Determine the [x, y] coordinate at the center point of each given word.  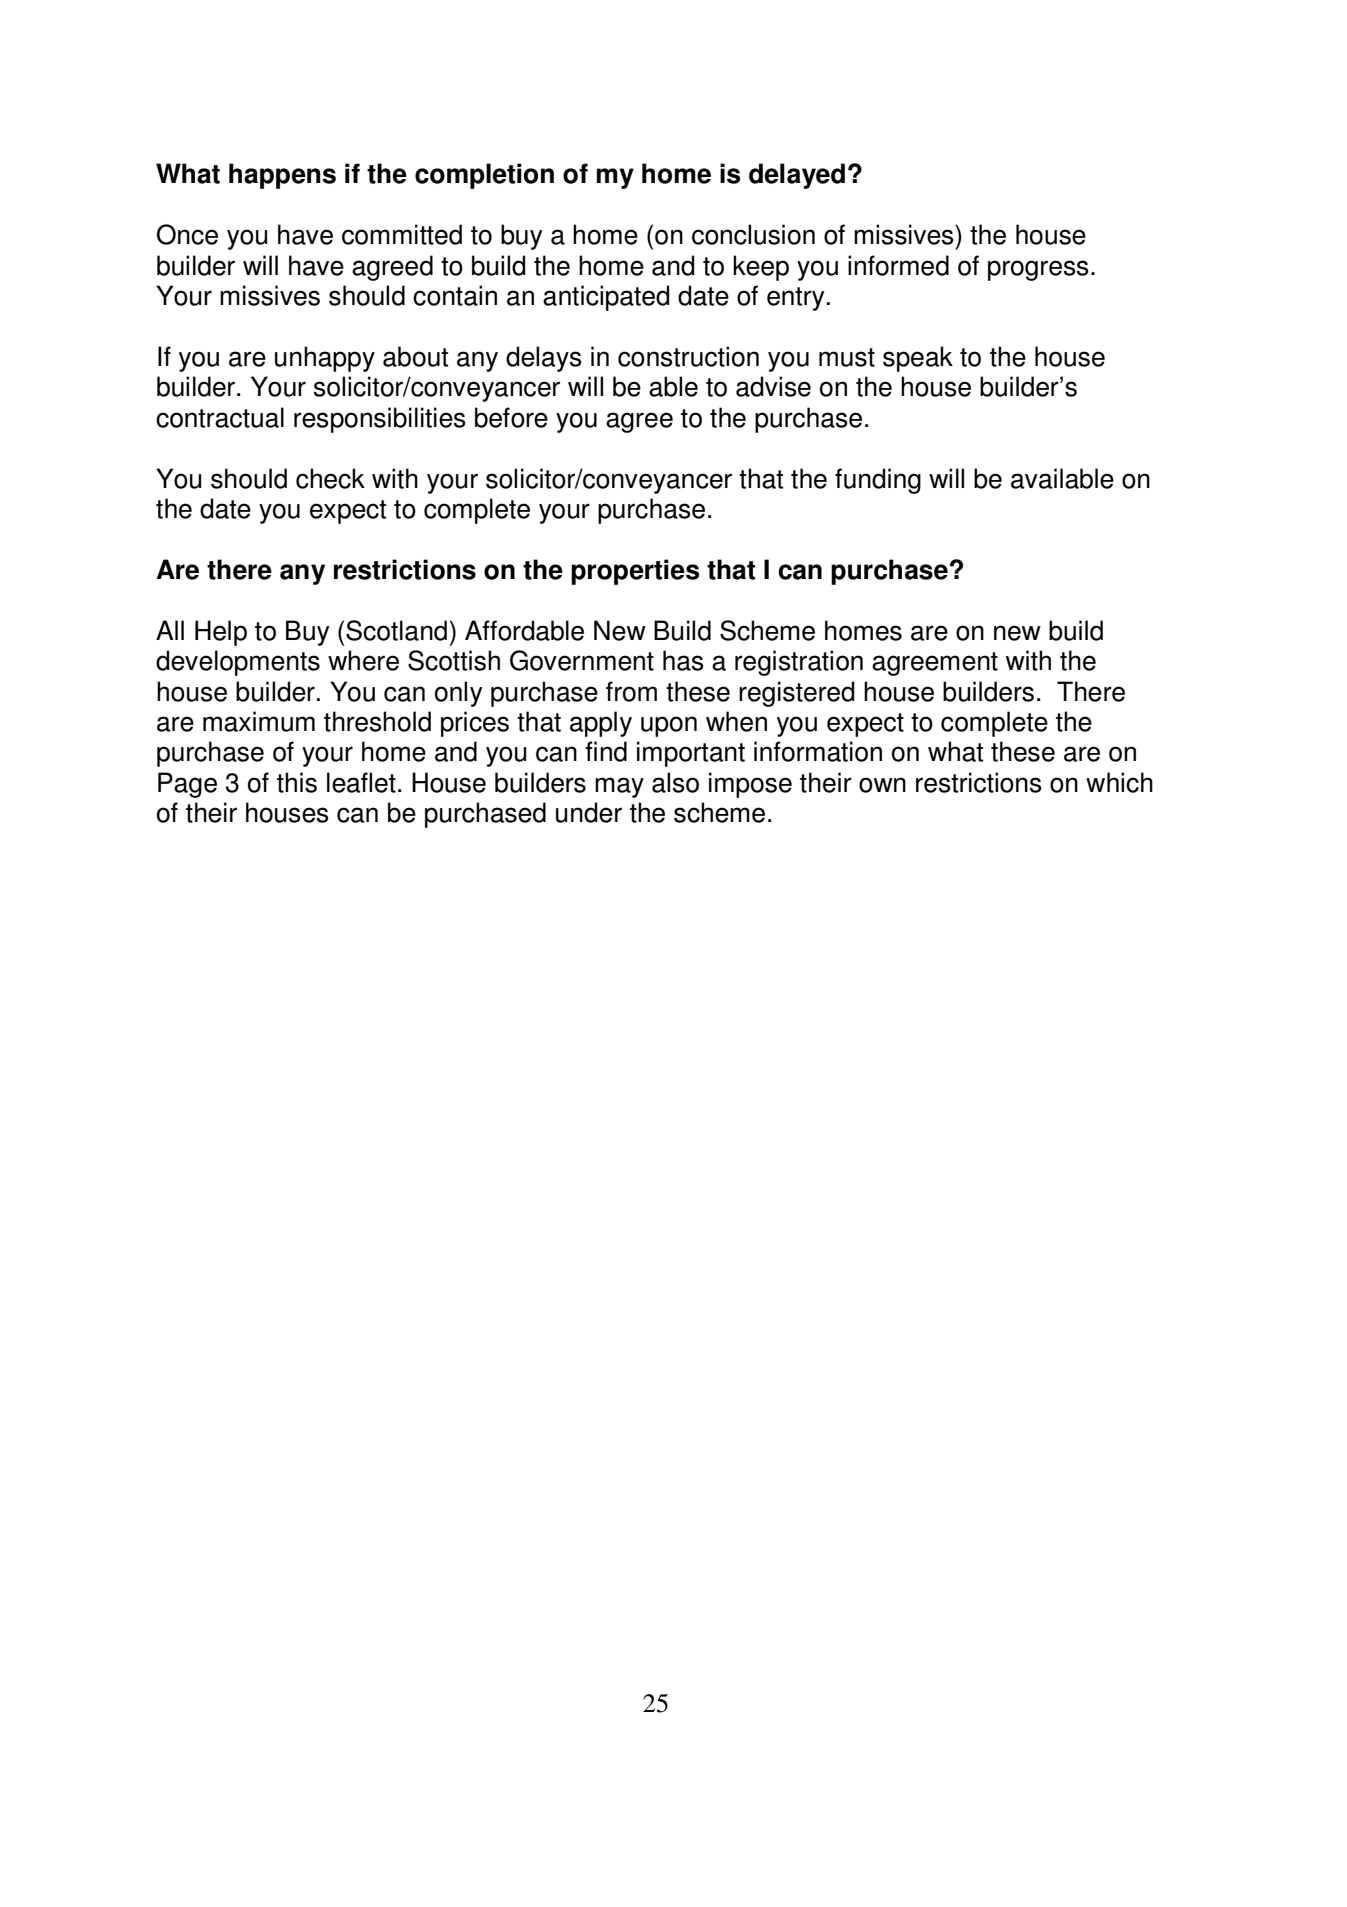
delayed [797, 176]
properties [635, 572]
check [330, 478]
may [619, 787]
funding [878, 481]
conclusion [753, 234]
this [297, 782]
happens [282, 176]
